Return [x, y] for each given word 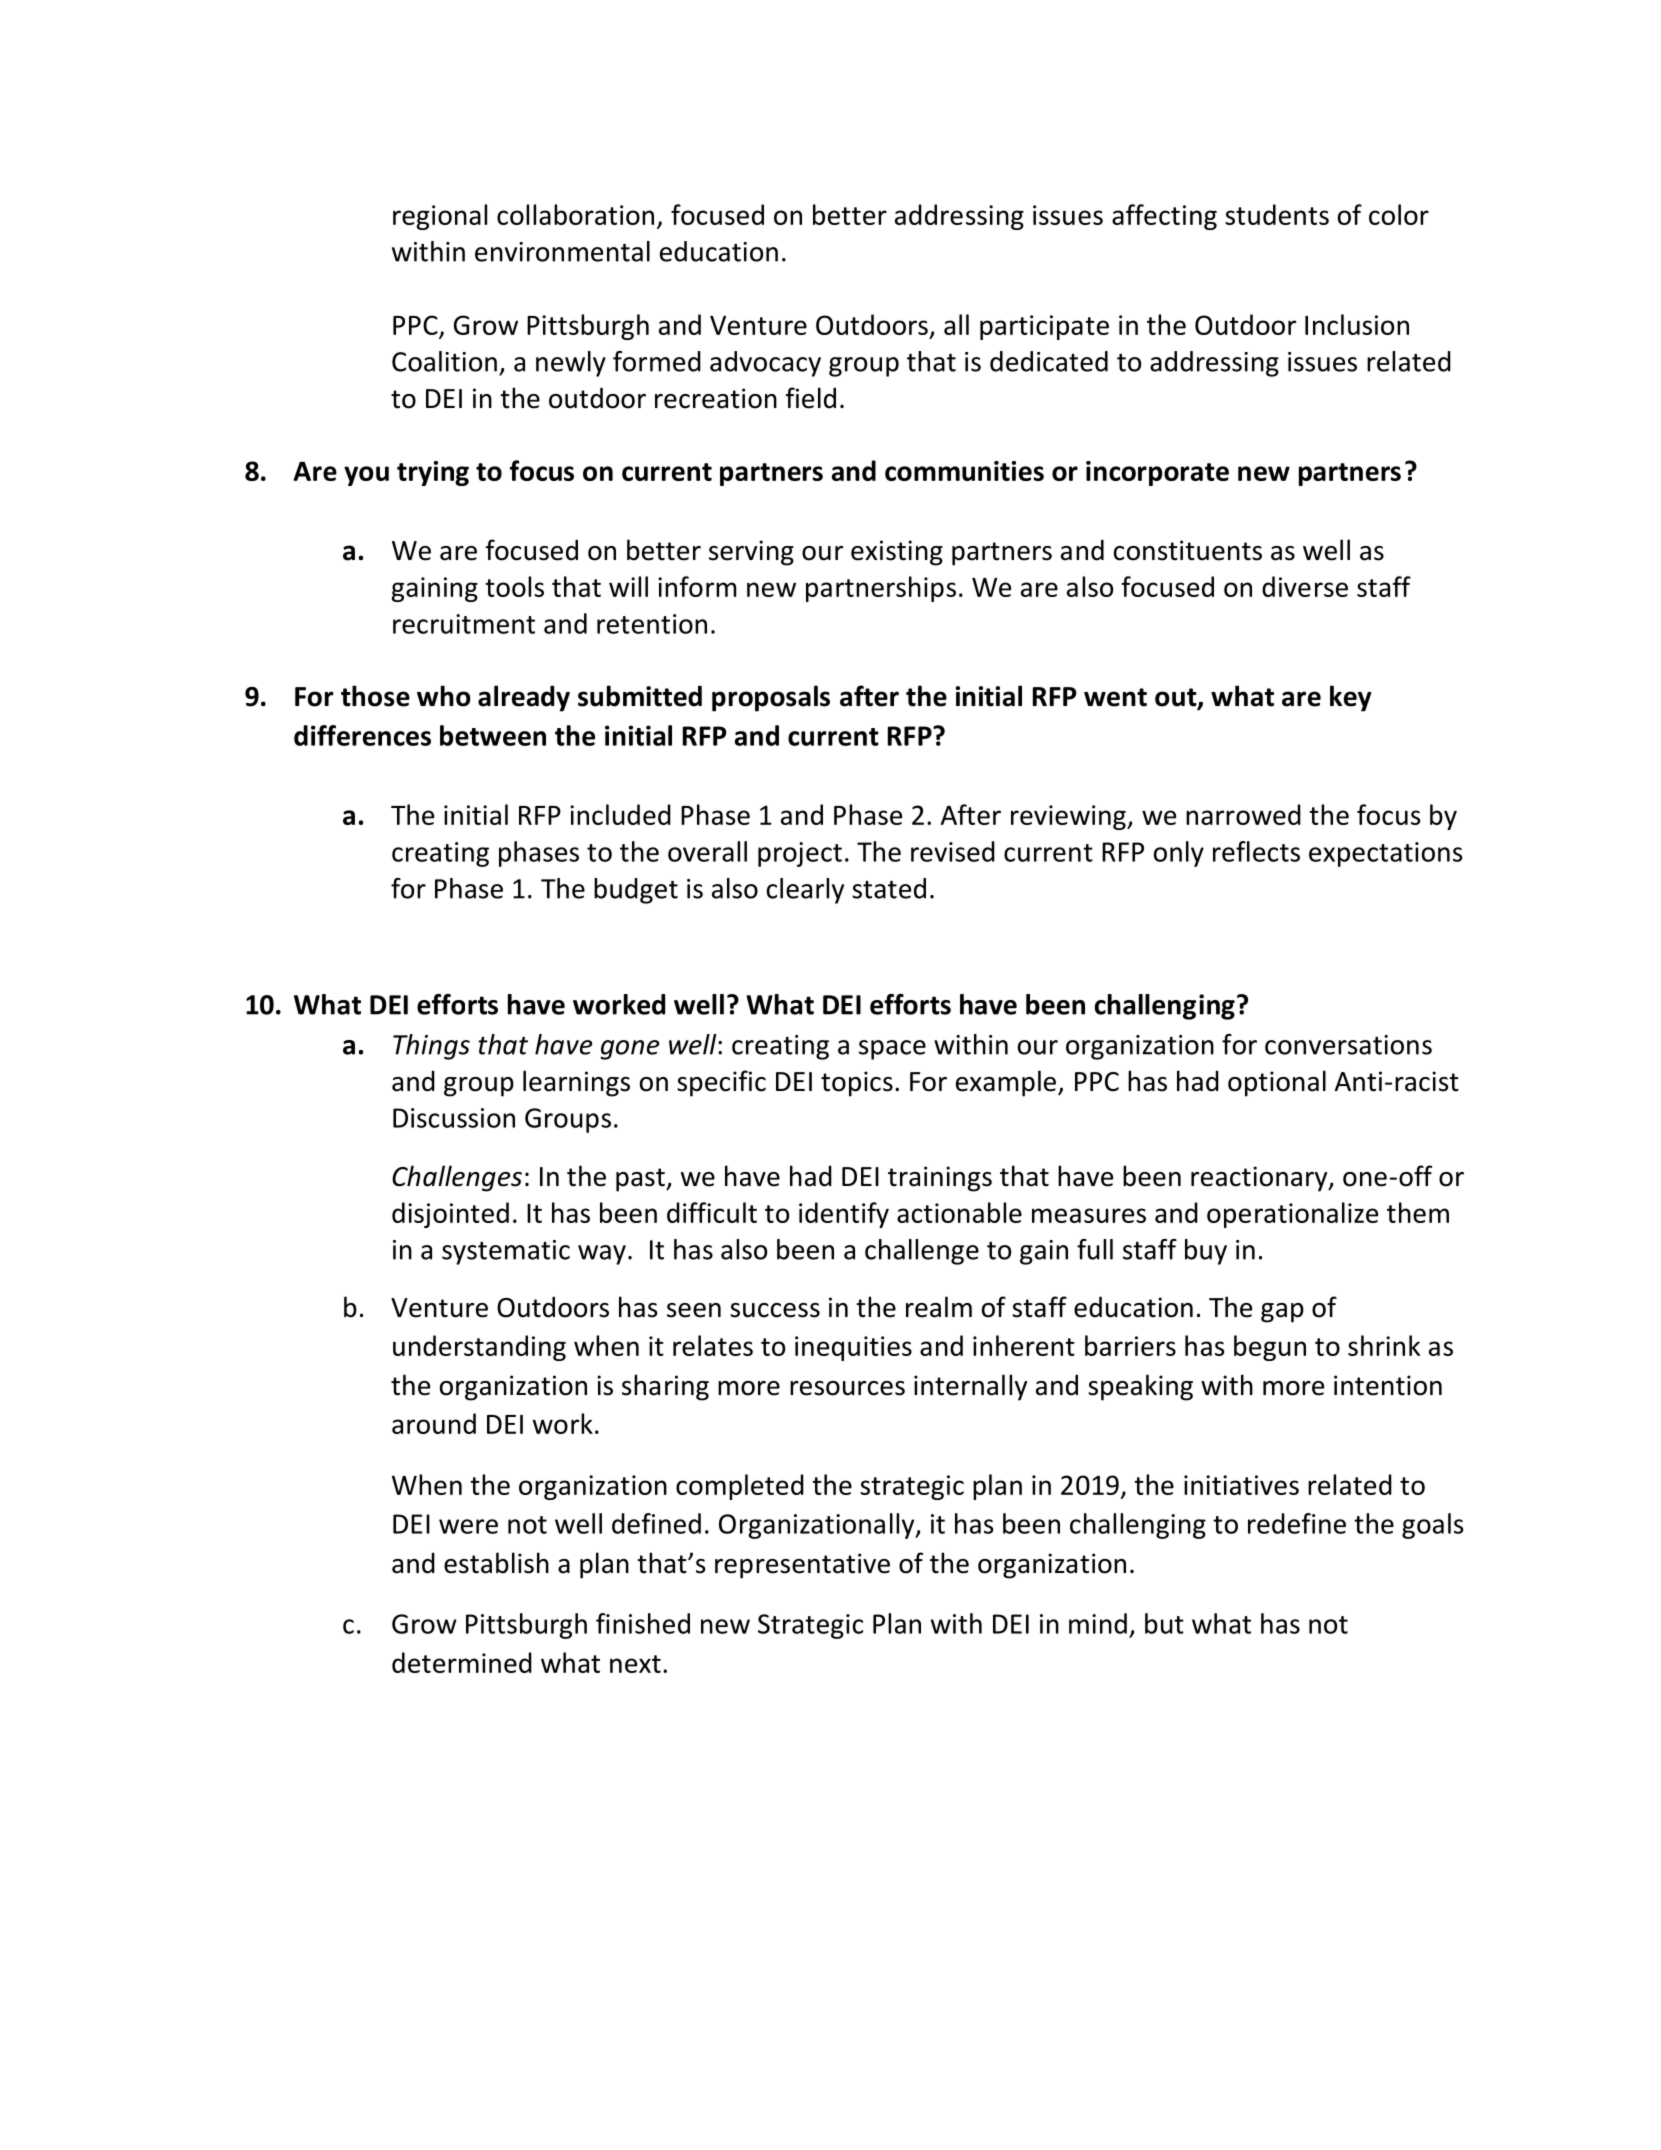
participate [1044, 327]
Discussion [454, 1118]
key [1351, 698]
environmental [562, 251]
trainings [940, 1179]
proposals [771, 698]
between [493, 735]
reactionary [1260, 1179]
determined [462, 1662]
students [1277, 214]
